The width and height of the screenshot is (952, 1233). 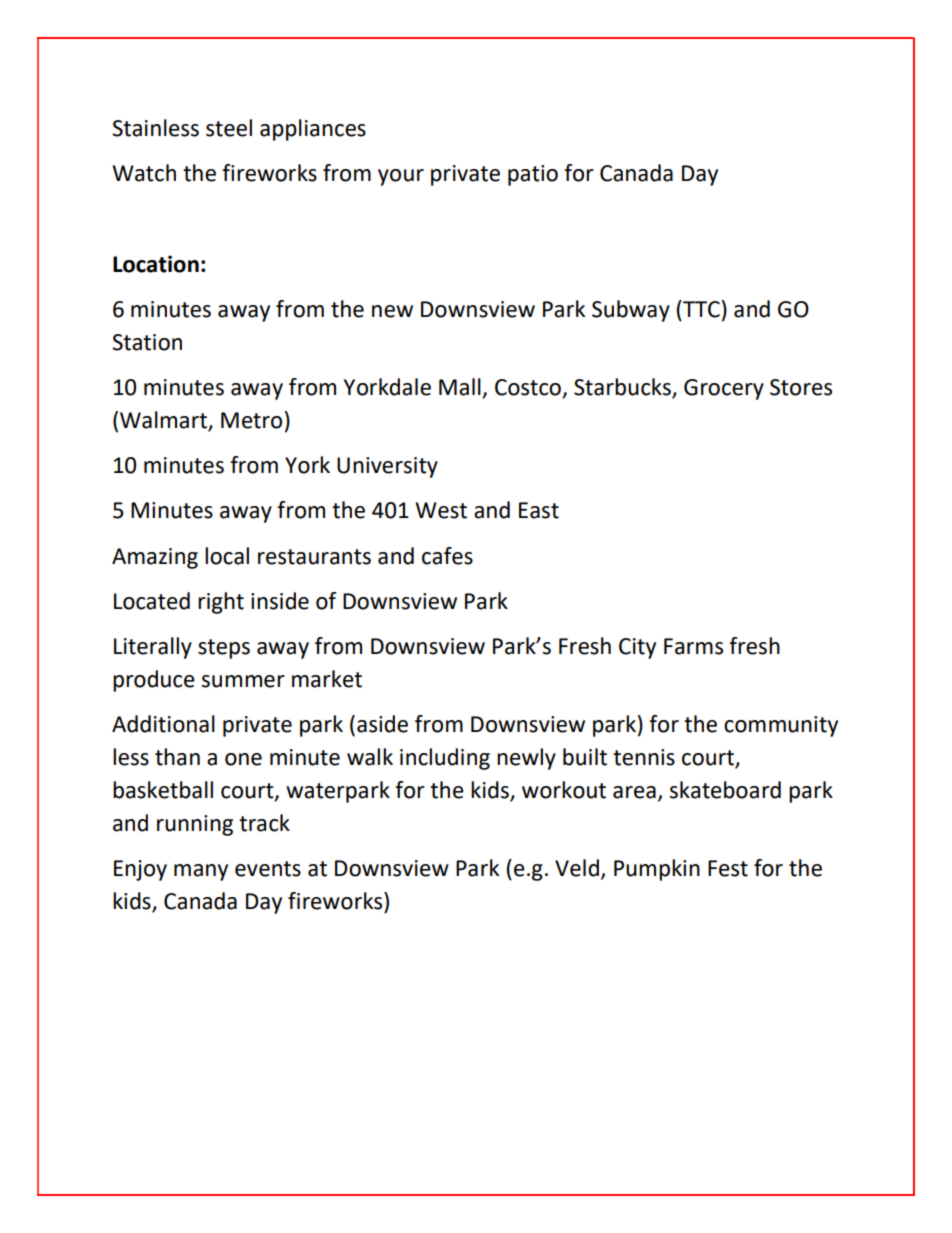 I want to click on TTC, so click(x=700, y=309).
